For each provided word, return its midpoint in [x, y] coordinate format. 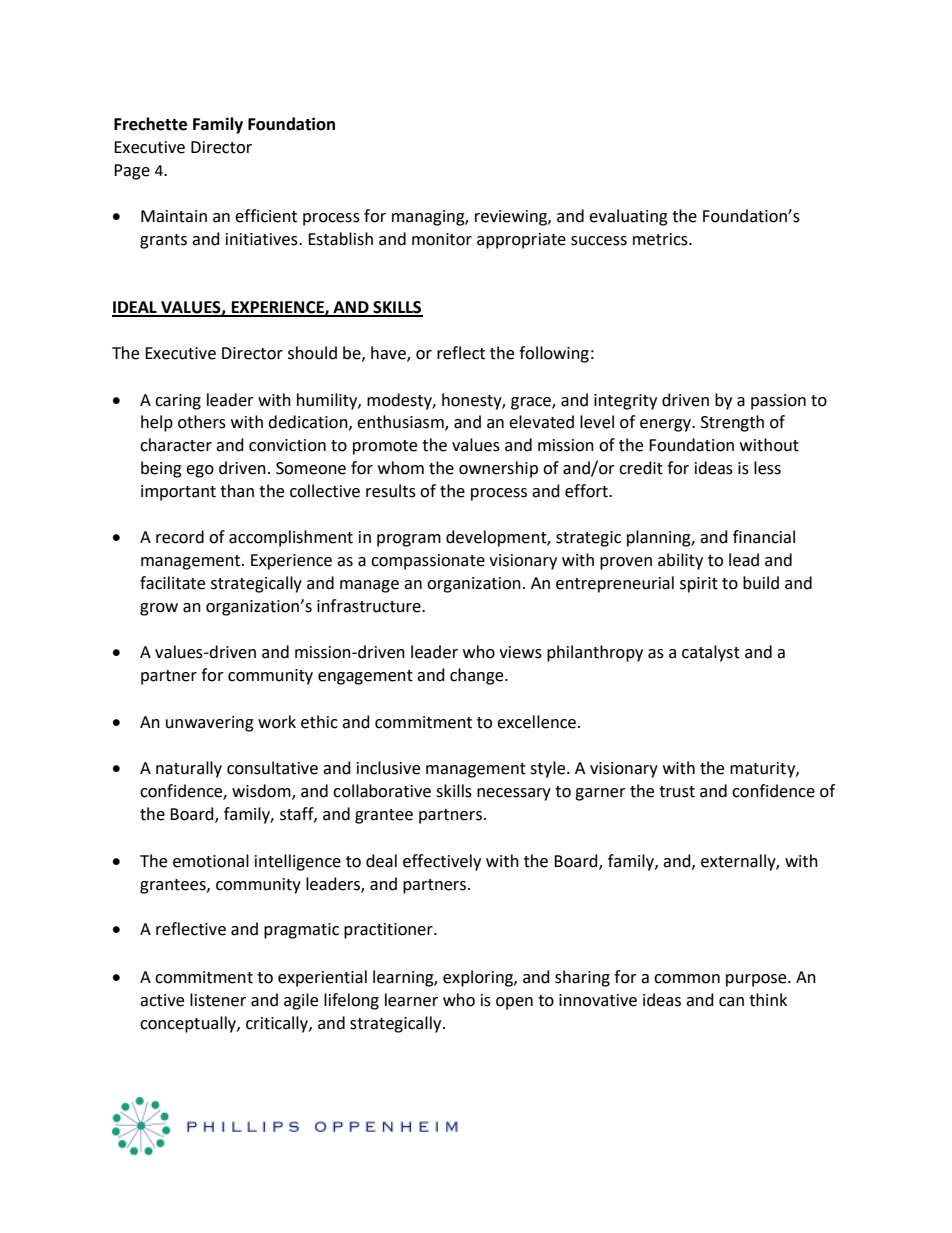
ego [200, 471]
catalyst [711, 653]
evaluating [628, 217]
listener [218, 1000]
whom [401, 468]
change [478, 676]
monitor [442, 239]
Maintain [174, 216]
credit [641, 468]
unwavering [210, 724]
